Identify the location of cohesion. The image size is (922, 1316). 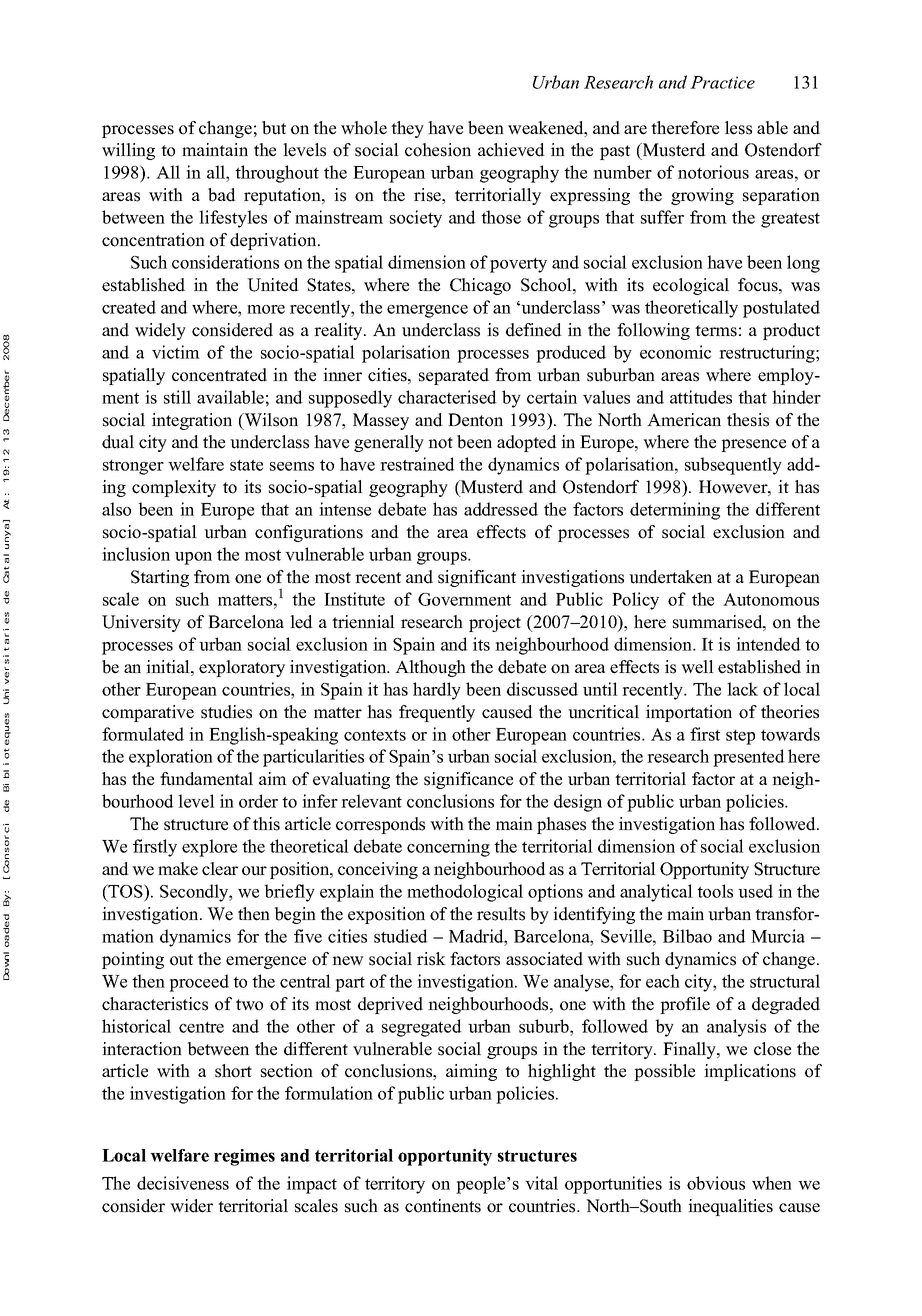
(438, 150).
